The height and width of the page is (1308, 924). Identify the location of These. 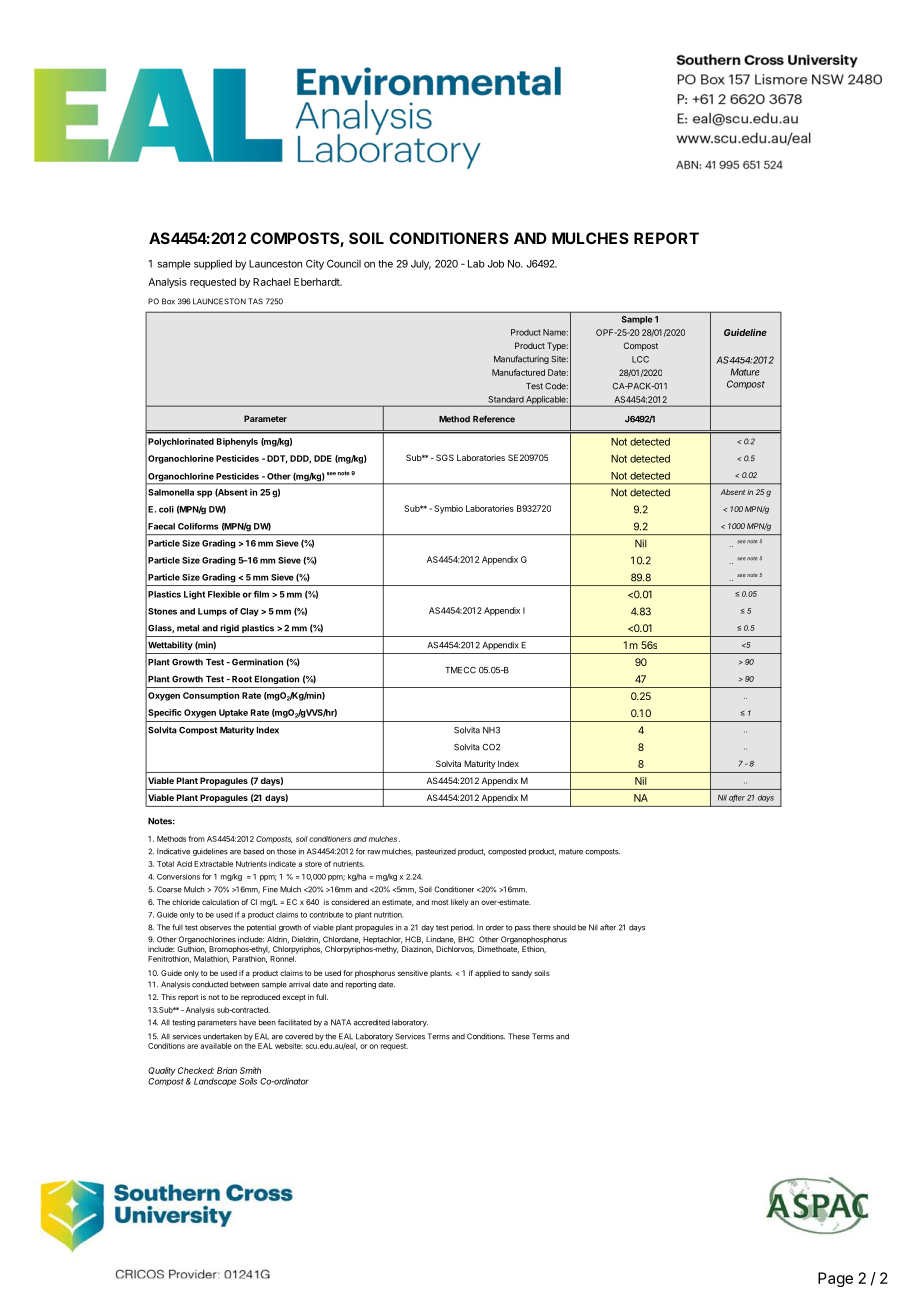
(519, 1036).
